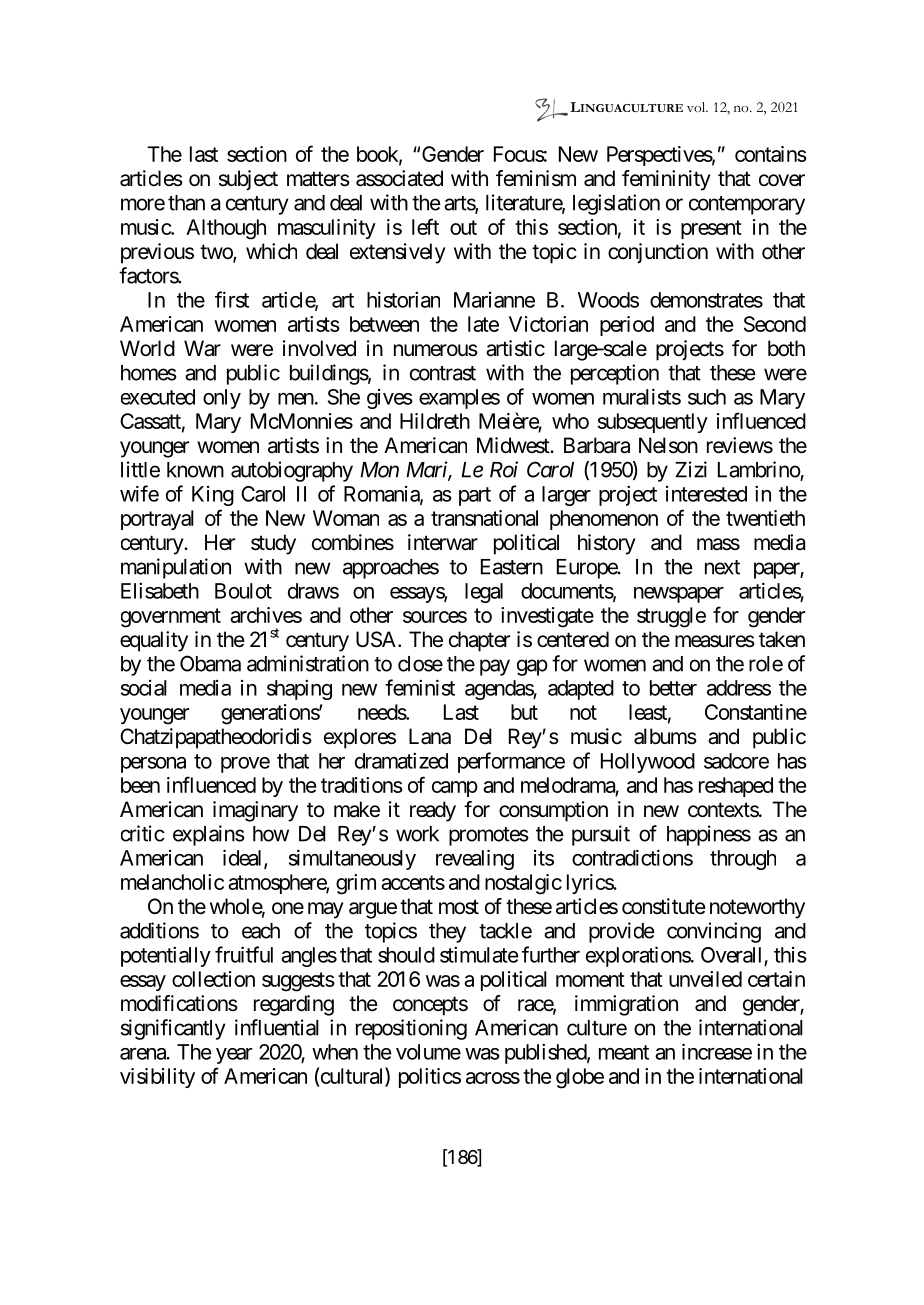  I want to click on than, so click(186, 203).
